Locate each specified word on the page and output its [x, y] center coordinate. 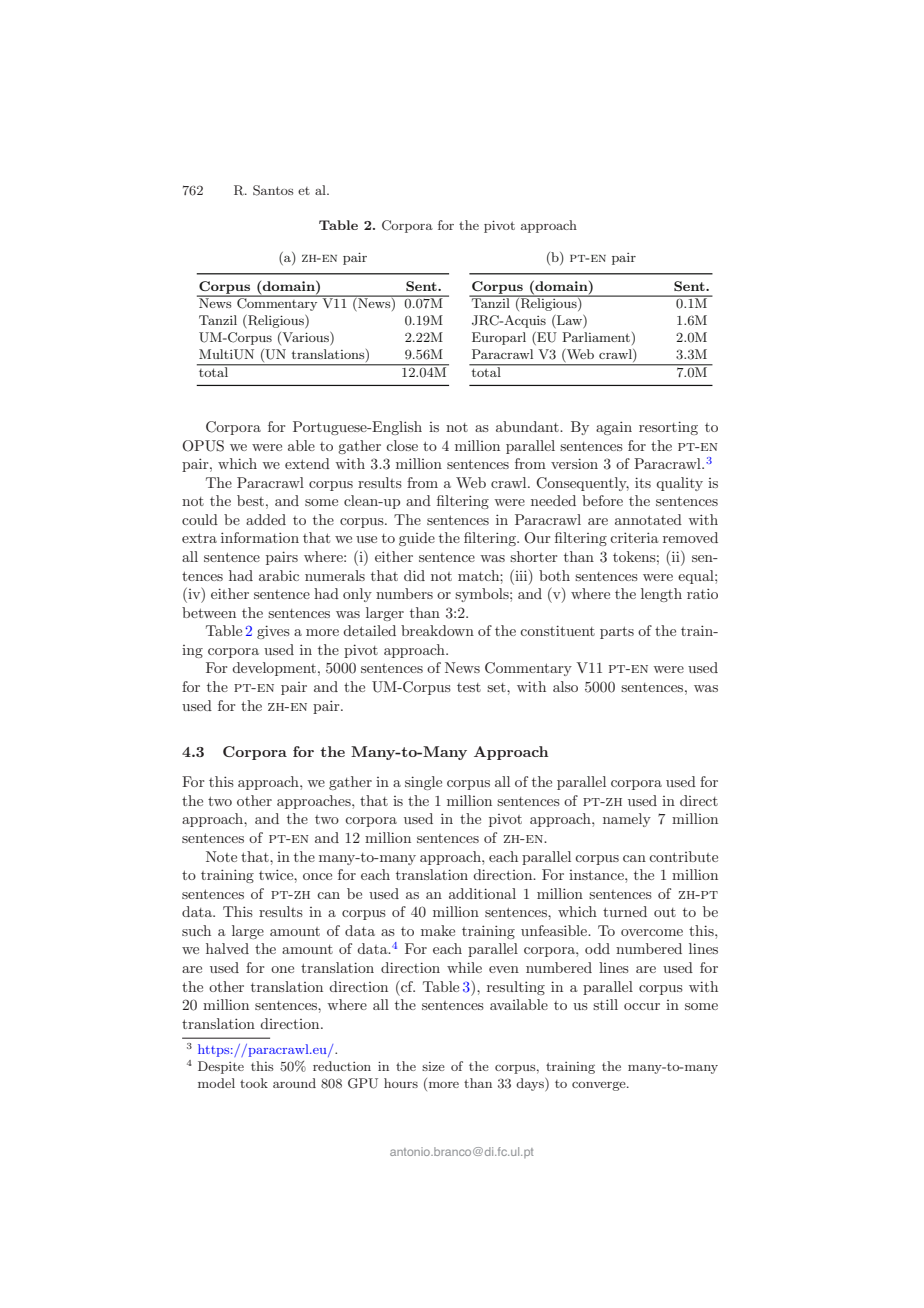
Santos [273, 190]
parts [617, 632]
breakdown [437, 630]
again [614, 428]
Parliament [596, 337]
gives [273, 632]
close [402, 445]
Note [221, 856]
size [433, 1066]
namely [627, 820]
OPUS [203, 446]
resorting [668, 428]
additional [482, 893]
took [254, 1083]
